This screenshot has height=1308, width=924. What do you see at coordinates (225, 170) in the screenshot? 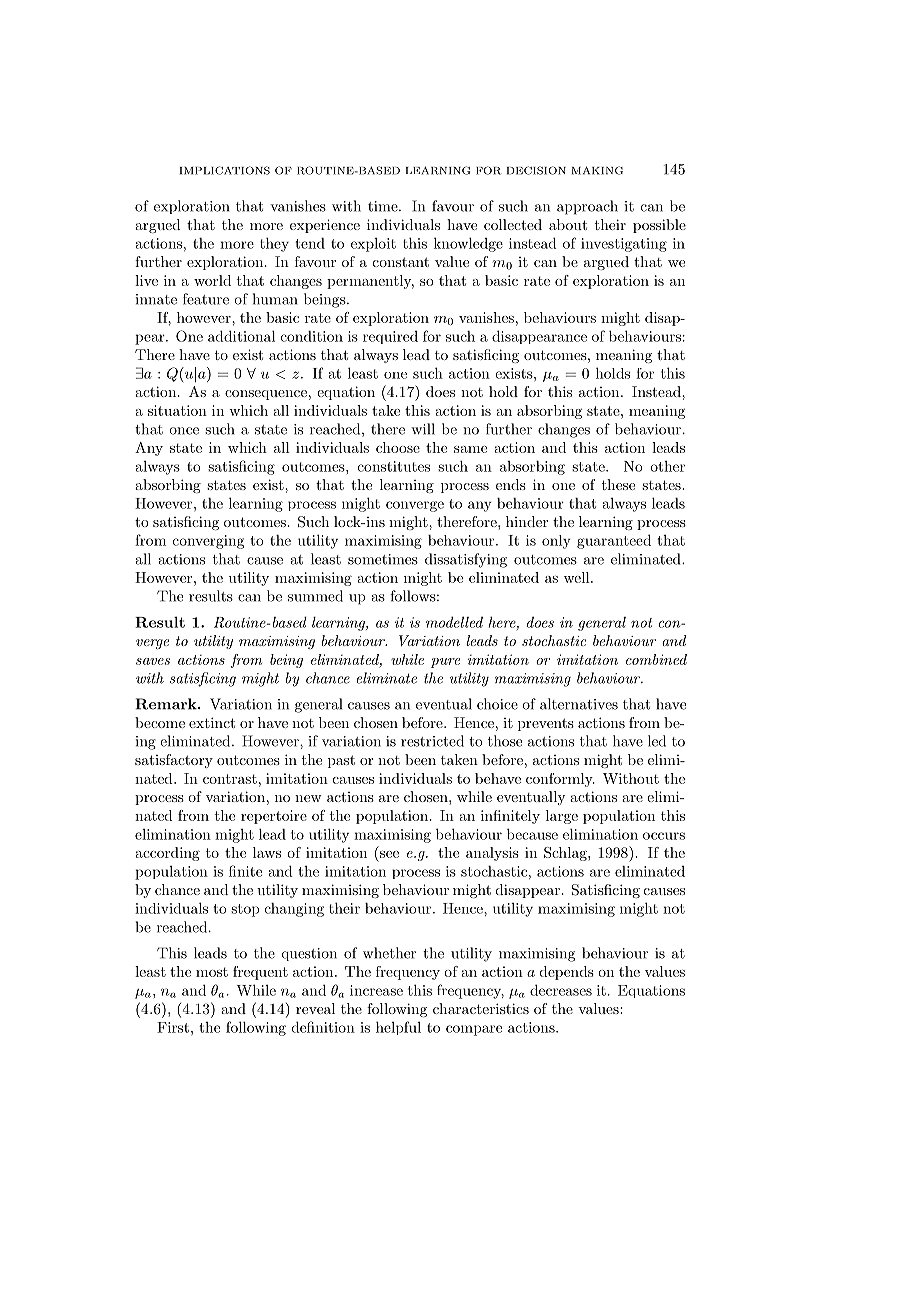
I see `IMPLICATIONS` at bounding box center [225, 170].
